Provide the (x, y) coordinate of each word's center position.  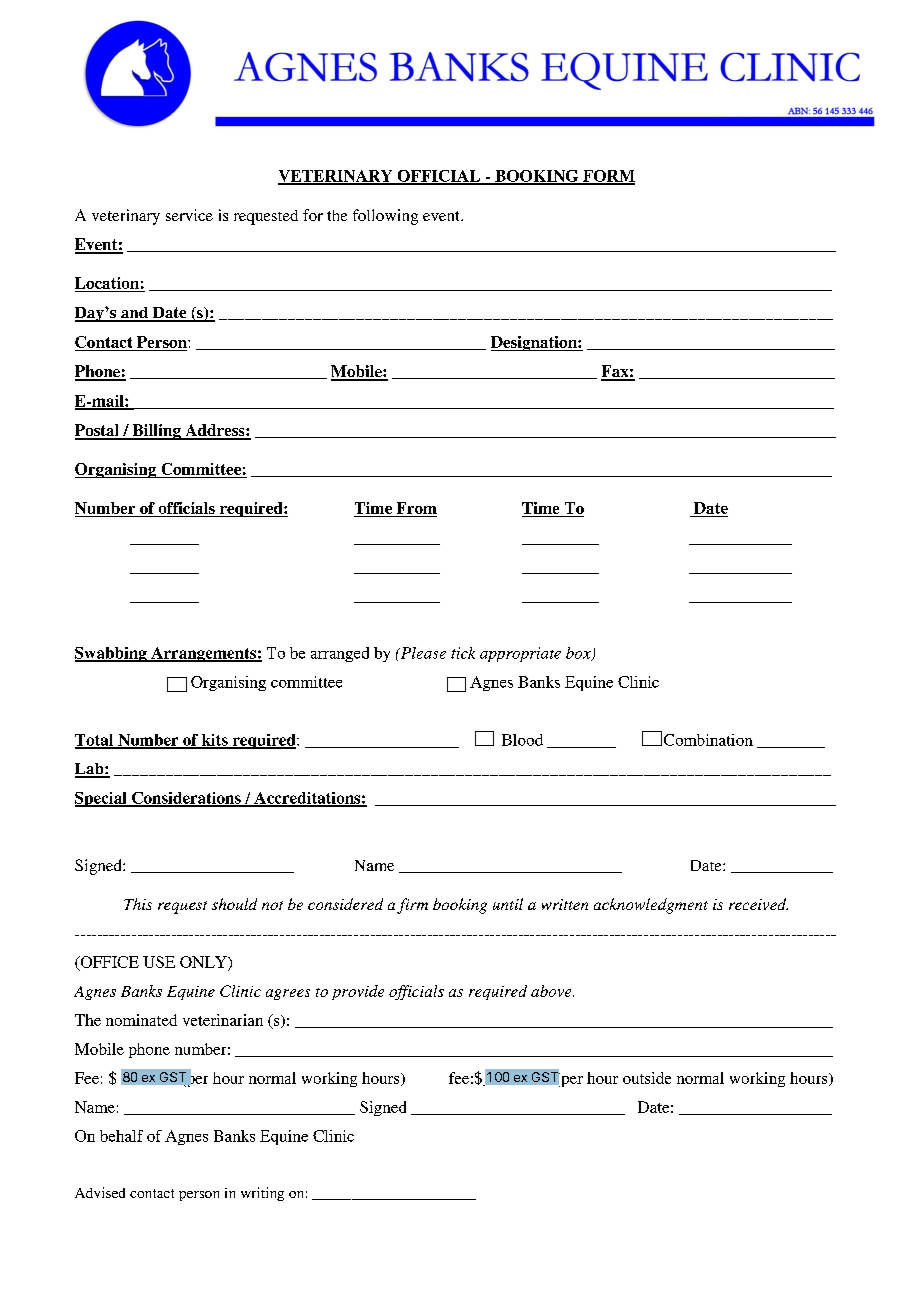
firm (412, 906)
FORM (608, 177)
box (579, 654)
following (385, 217)
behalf (121, 1136)
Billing (156, 432)
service (189, 215)
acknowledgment (651, 906)
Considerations (186, 799)
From (417, 508)
